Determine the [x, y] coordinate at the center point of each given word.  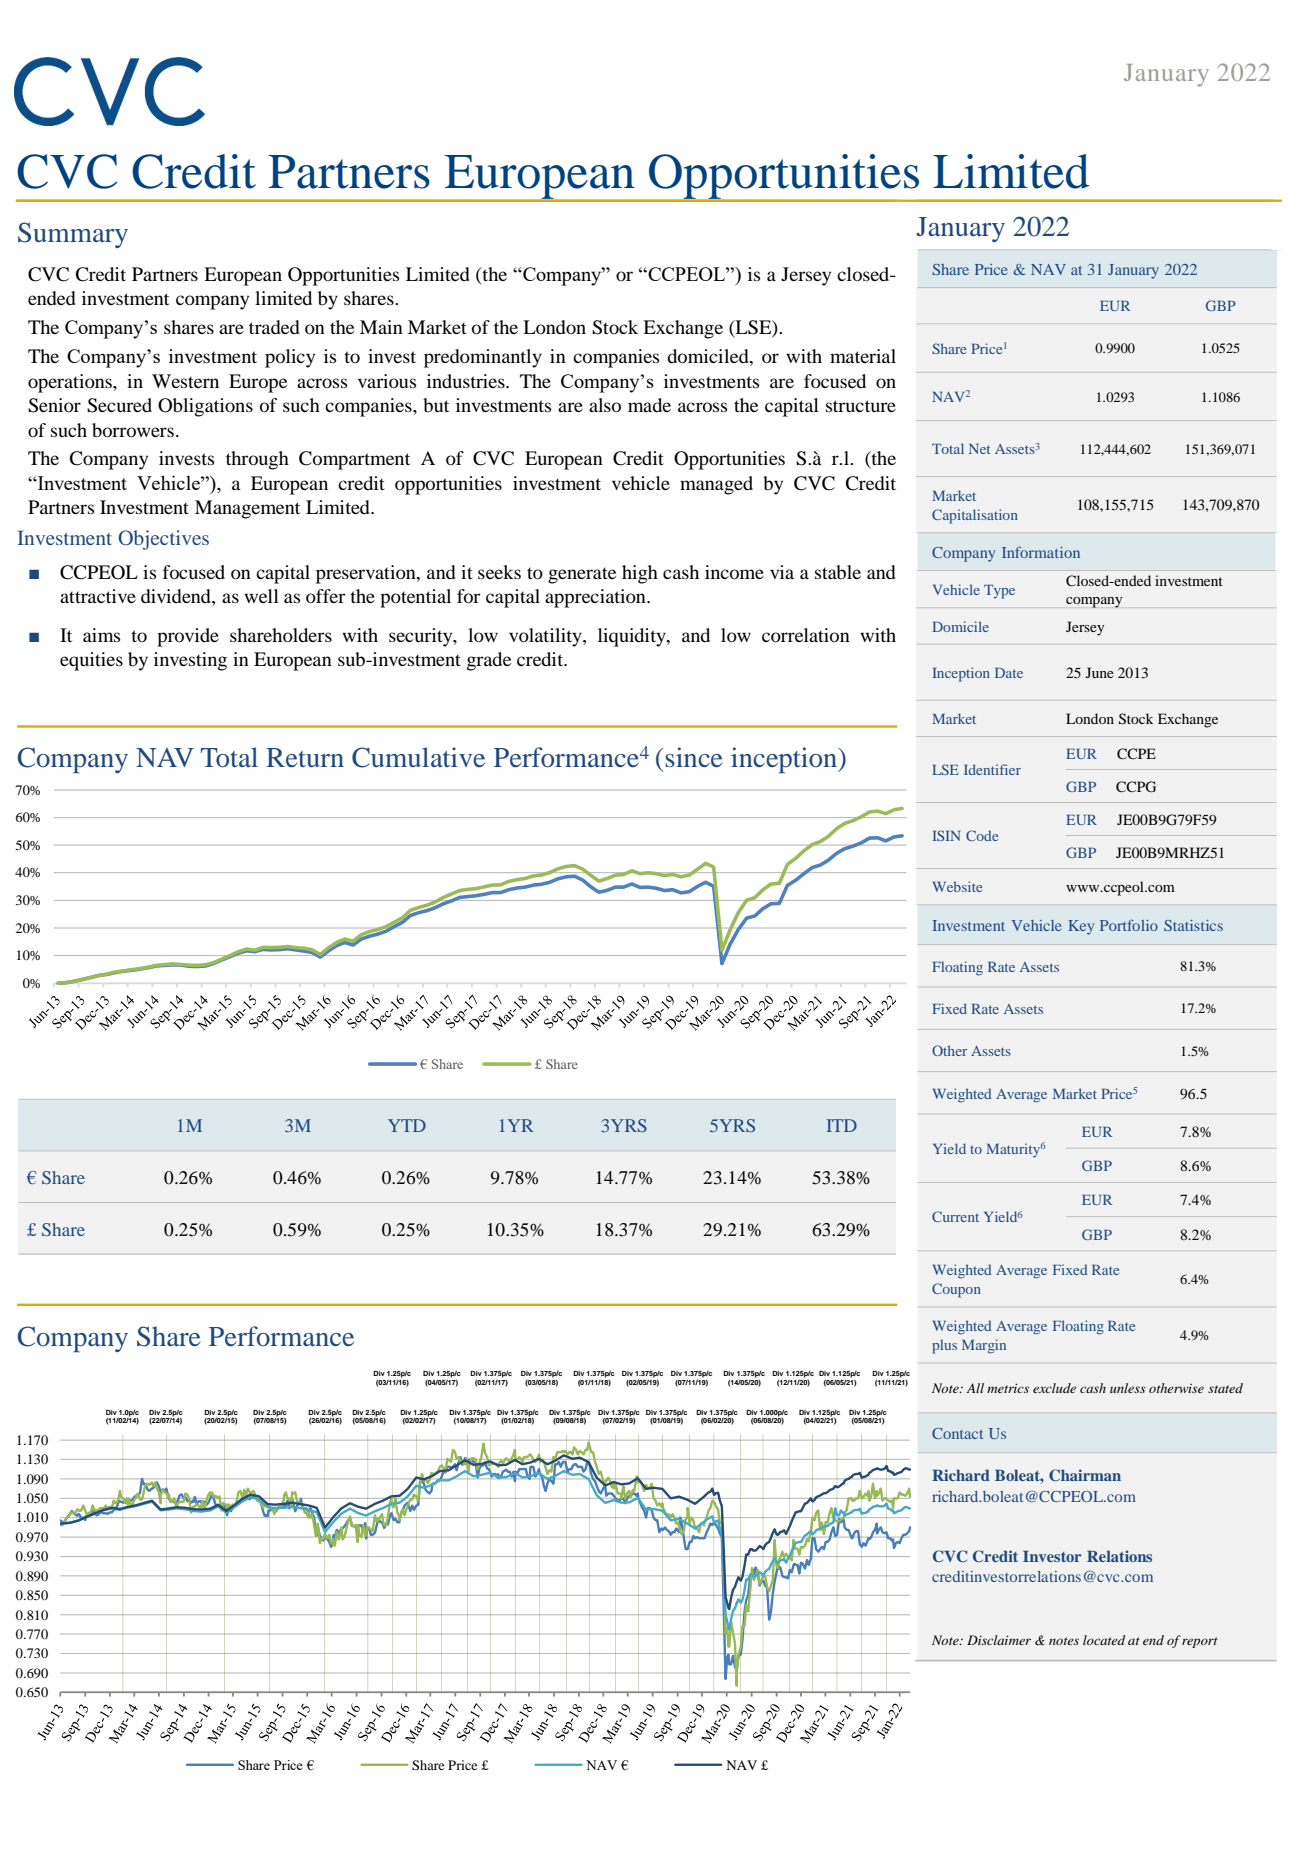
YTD [407, 1125]
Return [305, 758]
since [693, 757]
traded [274, 327]
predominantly [483, 358]
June [1100, 672]
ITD [842, 1125]
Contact [957, 1433]
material [863, 356]
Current [955, 1216]
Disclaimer [999, 1640]
